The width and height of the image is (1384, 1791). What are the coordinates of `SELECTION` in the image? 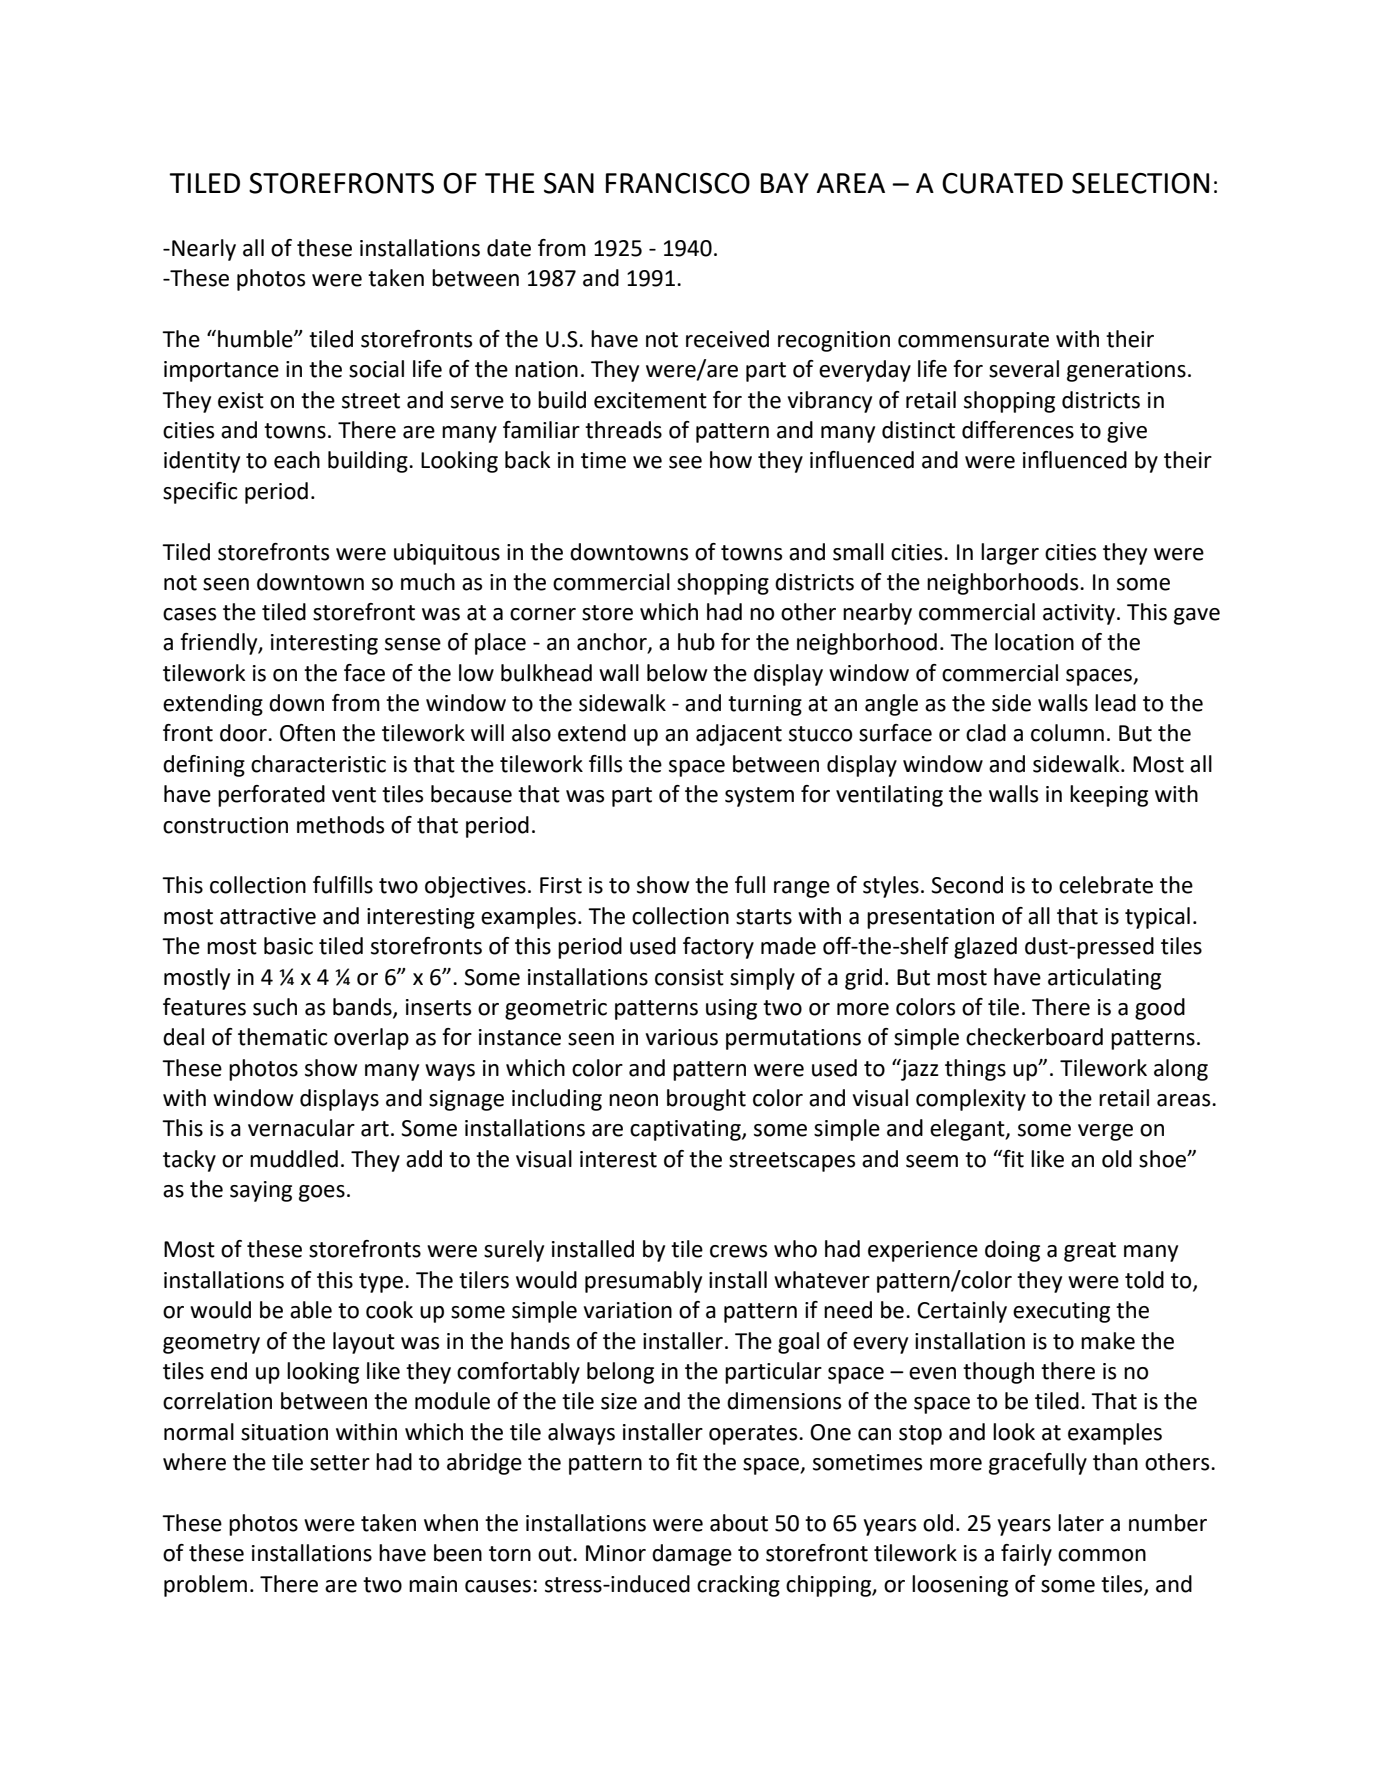 It's located at (1140, 183).
